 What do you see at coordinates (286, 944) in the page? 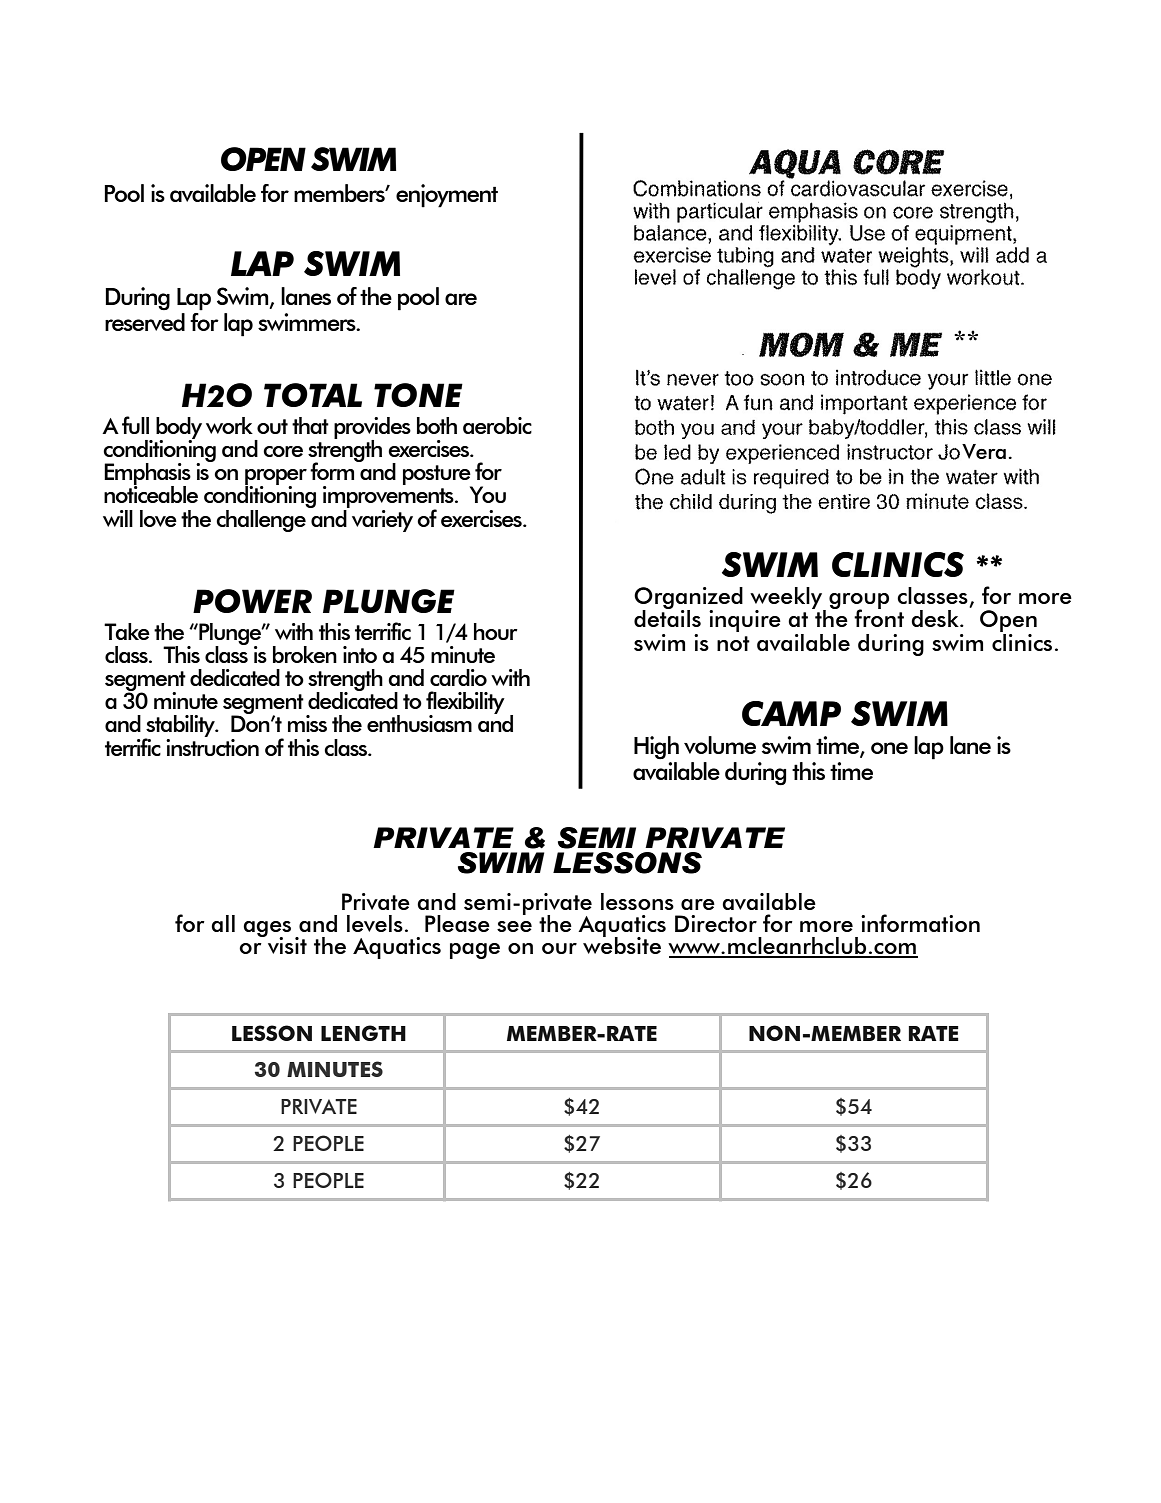
I see `visit` at bounding box center [286, 944].
